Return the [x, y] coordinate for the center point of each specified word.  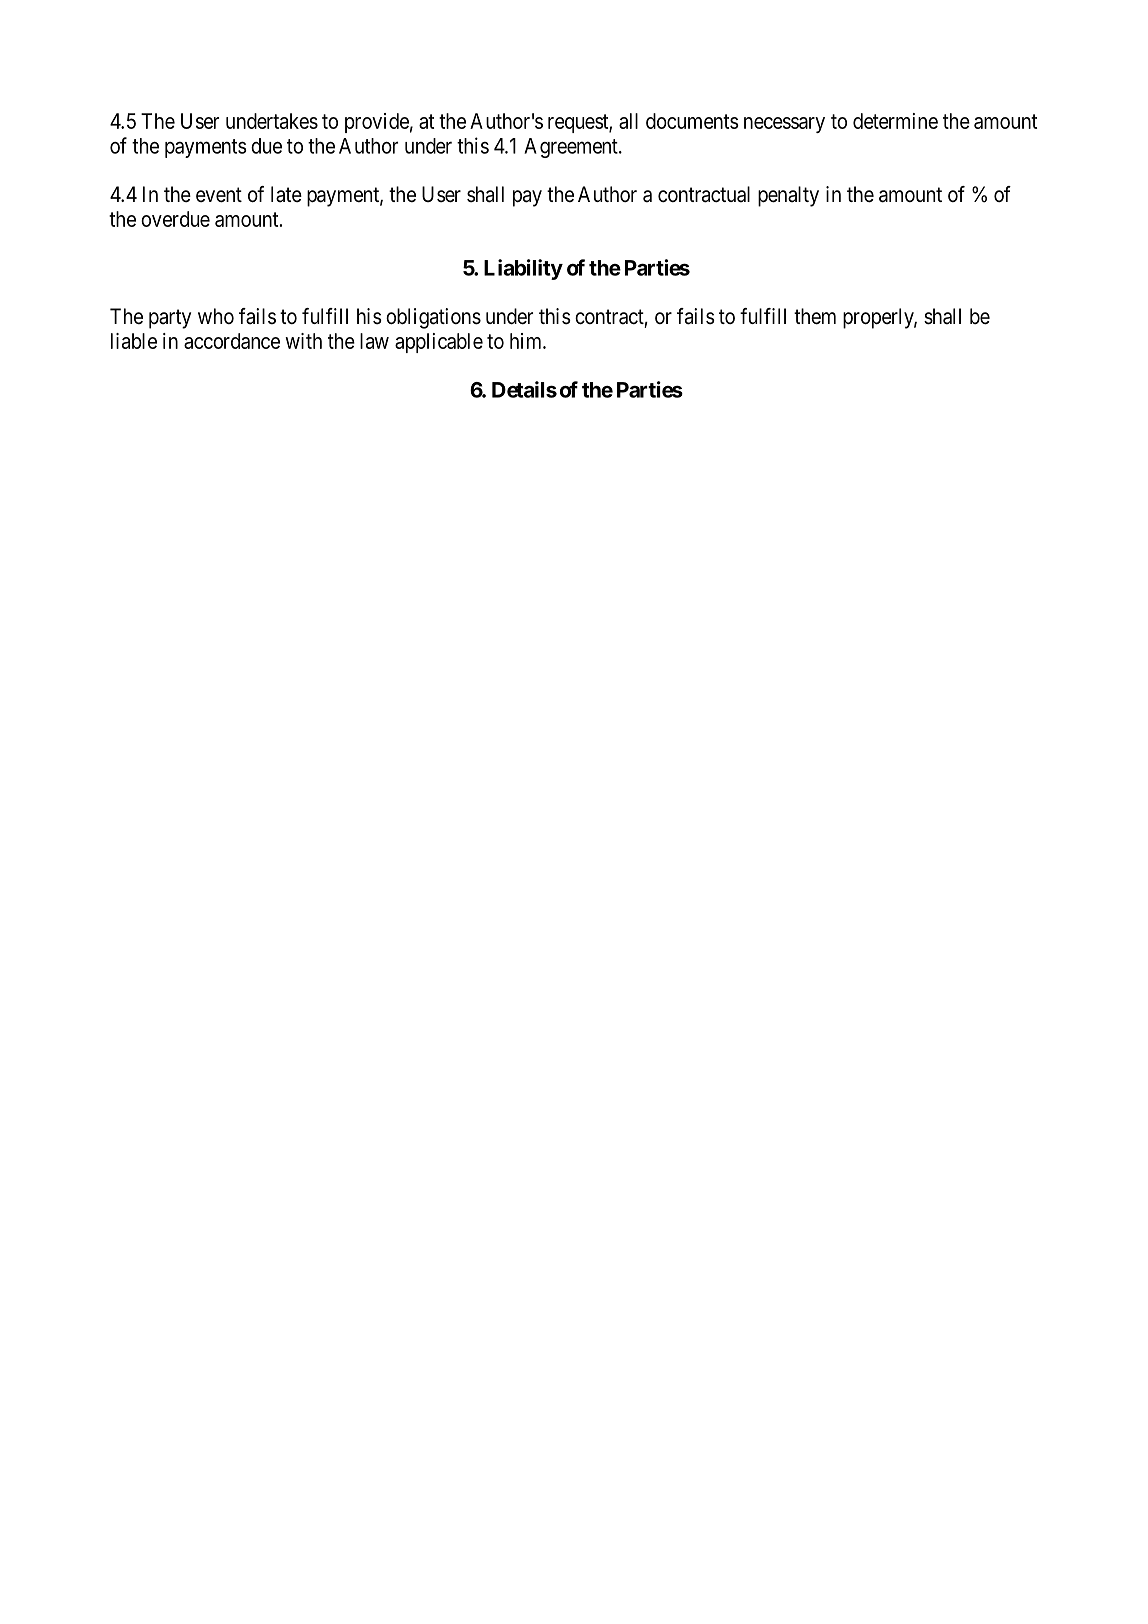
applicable [439, 343]
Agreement [572, 148]
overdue [175, 219]
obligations [433, 318]
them [815, 316]
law [374, 341]
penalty [788, 196]
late [286, 194]
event [219, 195]
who [216, 316]
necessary [784, 125]
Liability [523, 269]
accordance [232, 341]
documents [692, 121]
